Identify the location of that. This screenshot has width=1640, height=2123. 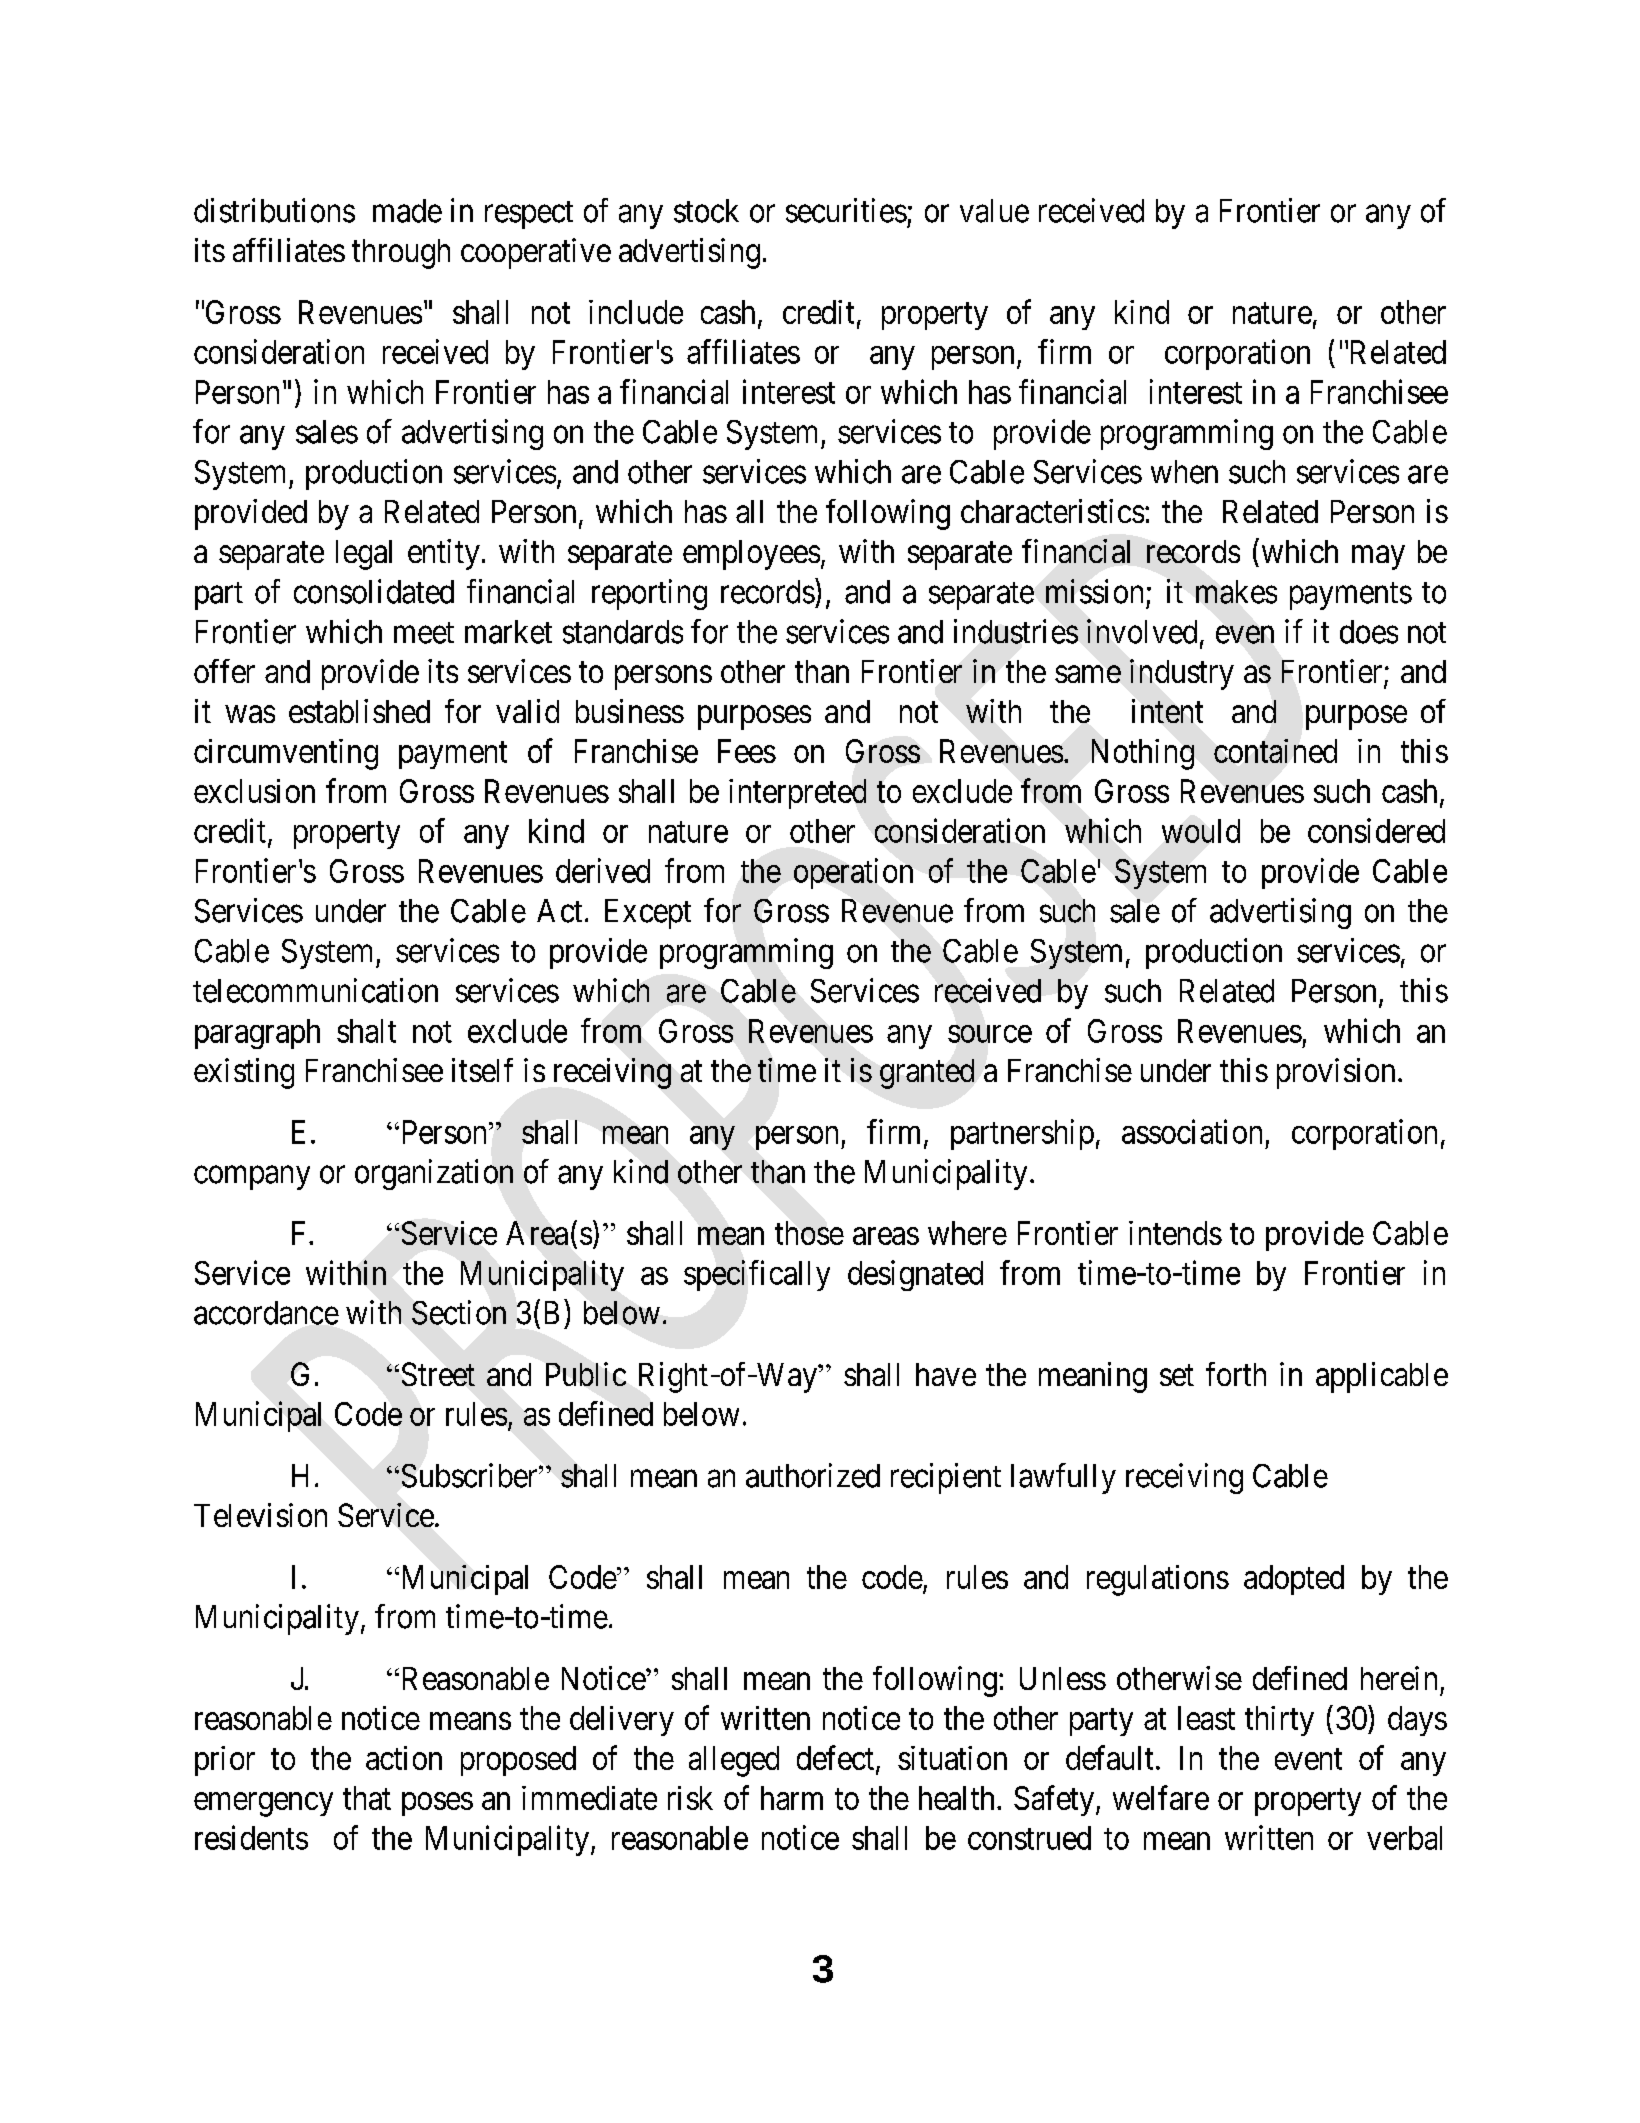
(367, 1798).
